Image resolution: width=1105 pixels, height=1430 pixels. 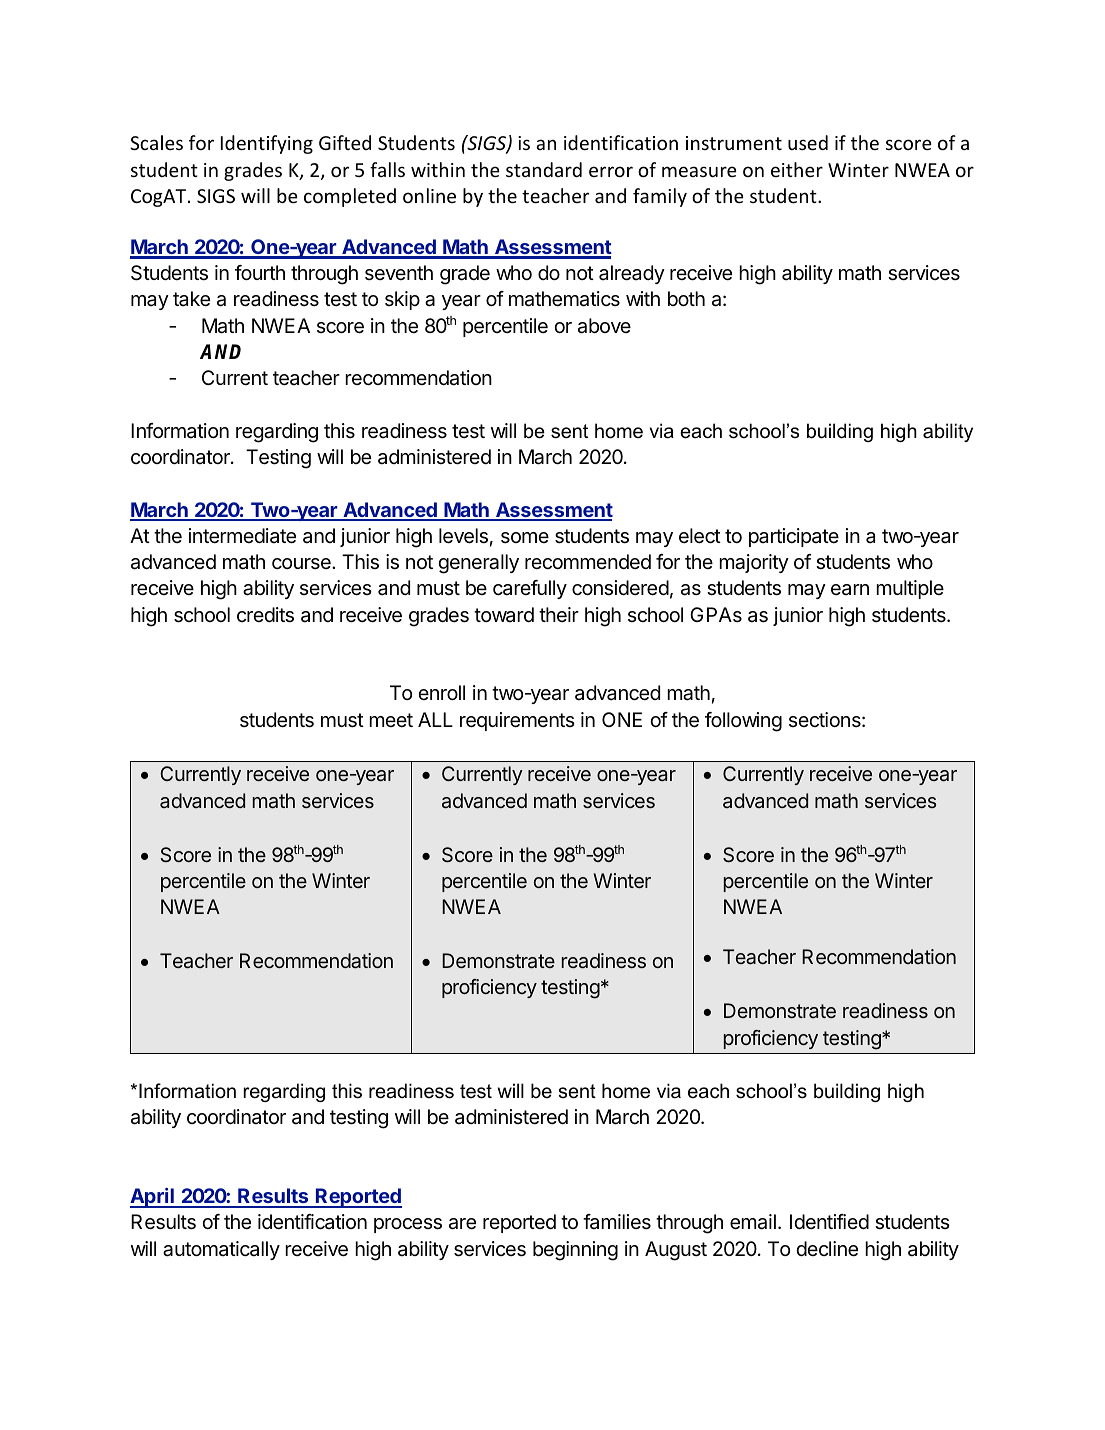 I want to click on meet, so click(x=391, y=720).
